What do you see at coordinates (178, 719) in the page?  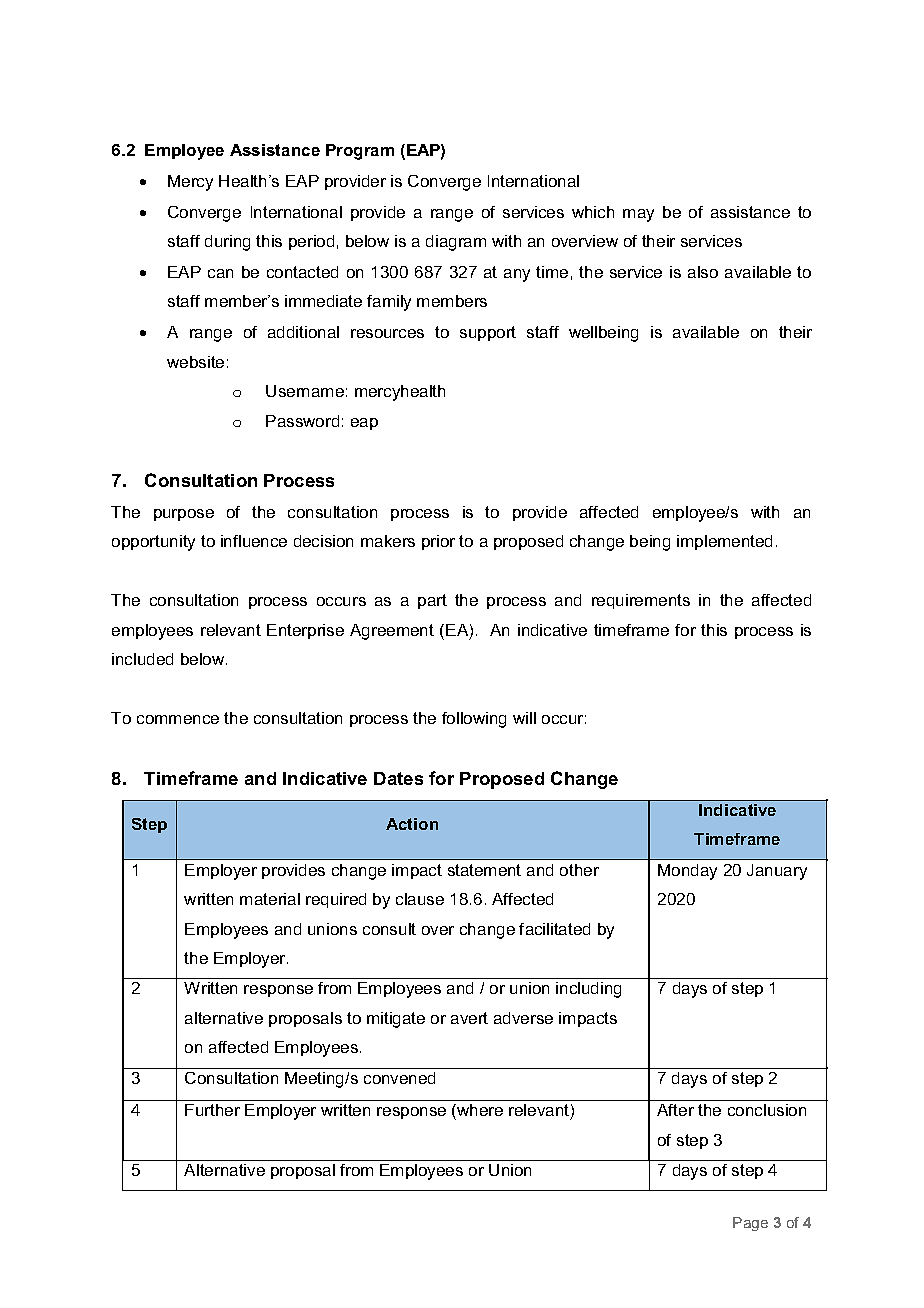 I see `commence` at bounding box center [178, 719].
